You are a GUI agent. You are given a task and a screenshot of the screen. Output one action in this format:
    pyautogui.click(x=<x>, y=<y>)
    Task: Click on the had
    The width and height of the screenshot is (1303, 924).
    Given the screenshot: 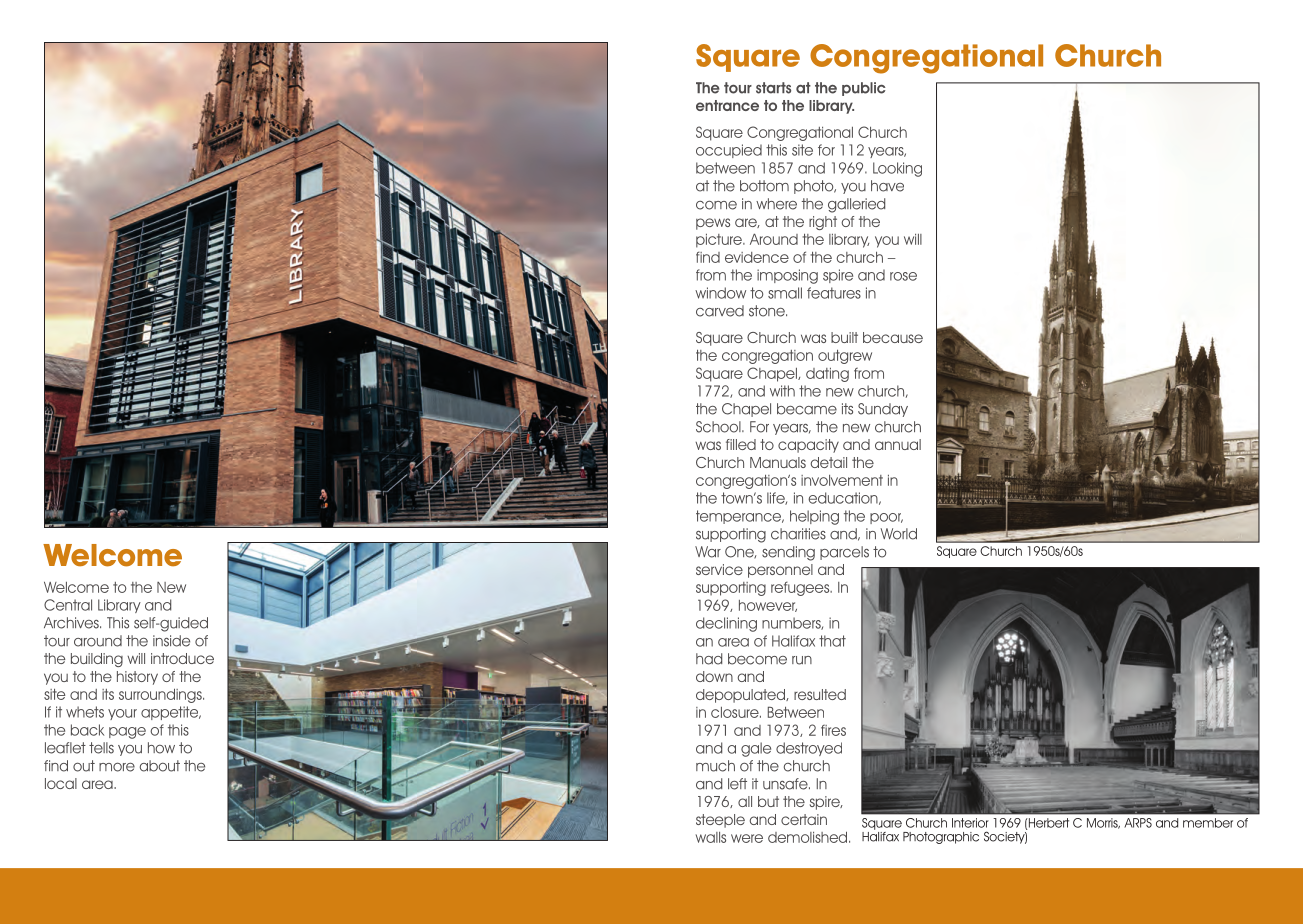 What is the action you would take?
    pyautogui.click(x=709, y=659)
